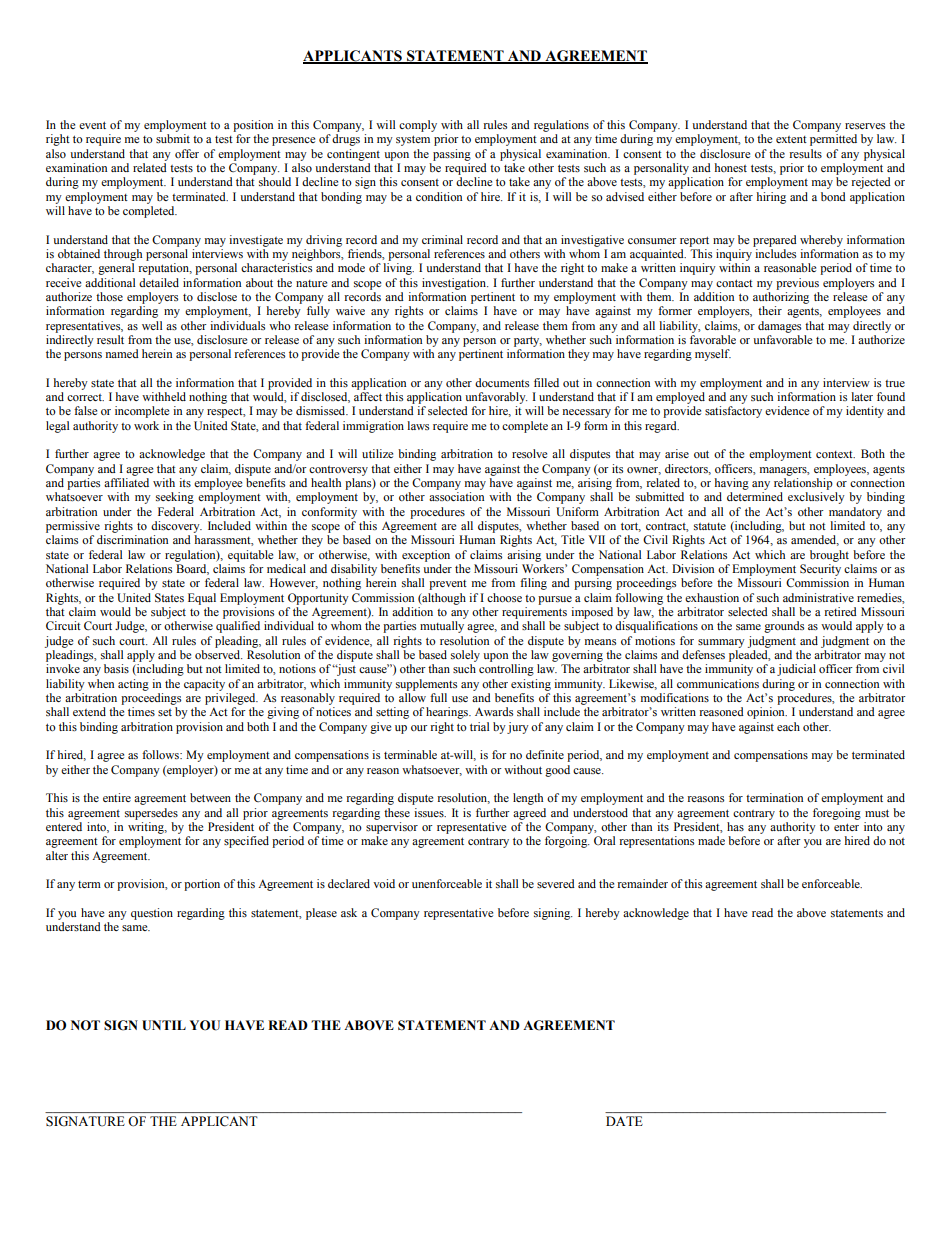 The height and width of the screenshot is (1233, 952). What do you see at coordinates (126, 482) in the screenshot?
I see `affiliated` at bounding box center [126, 482].
